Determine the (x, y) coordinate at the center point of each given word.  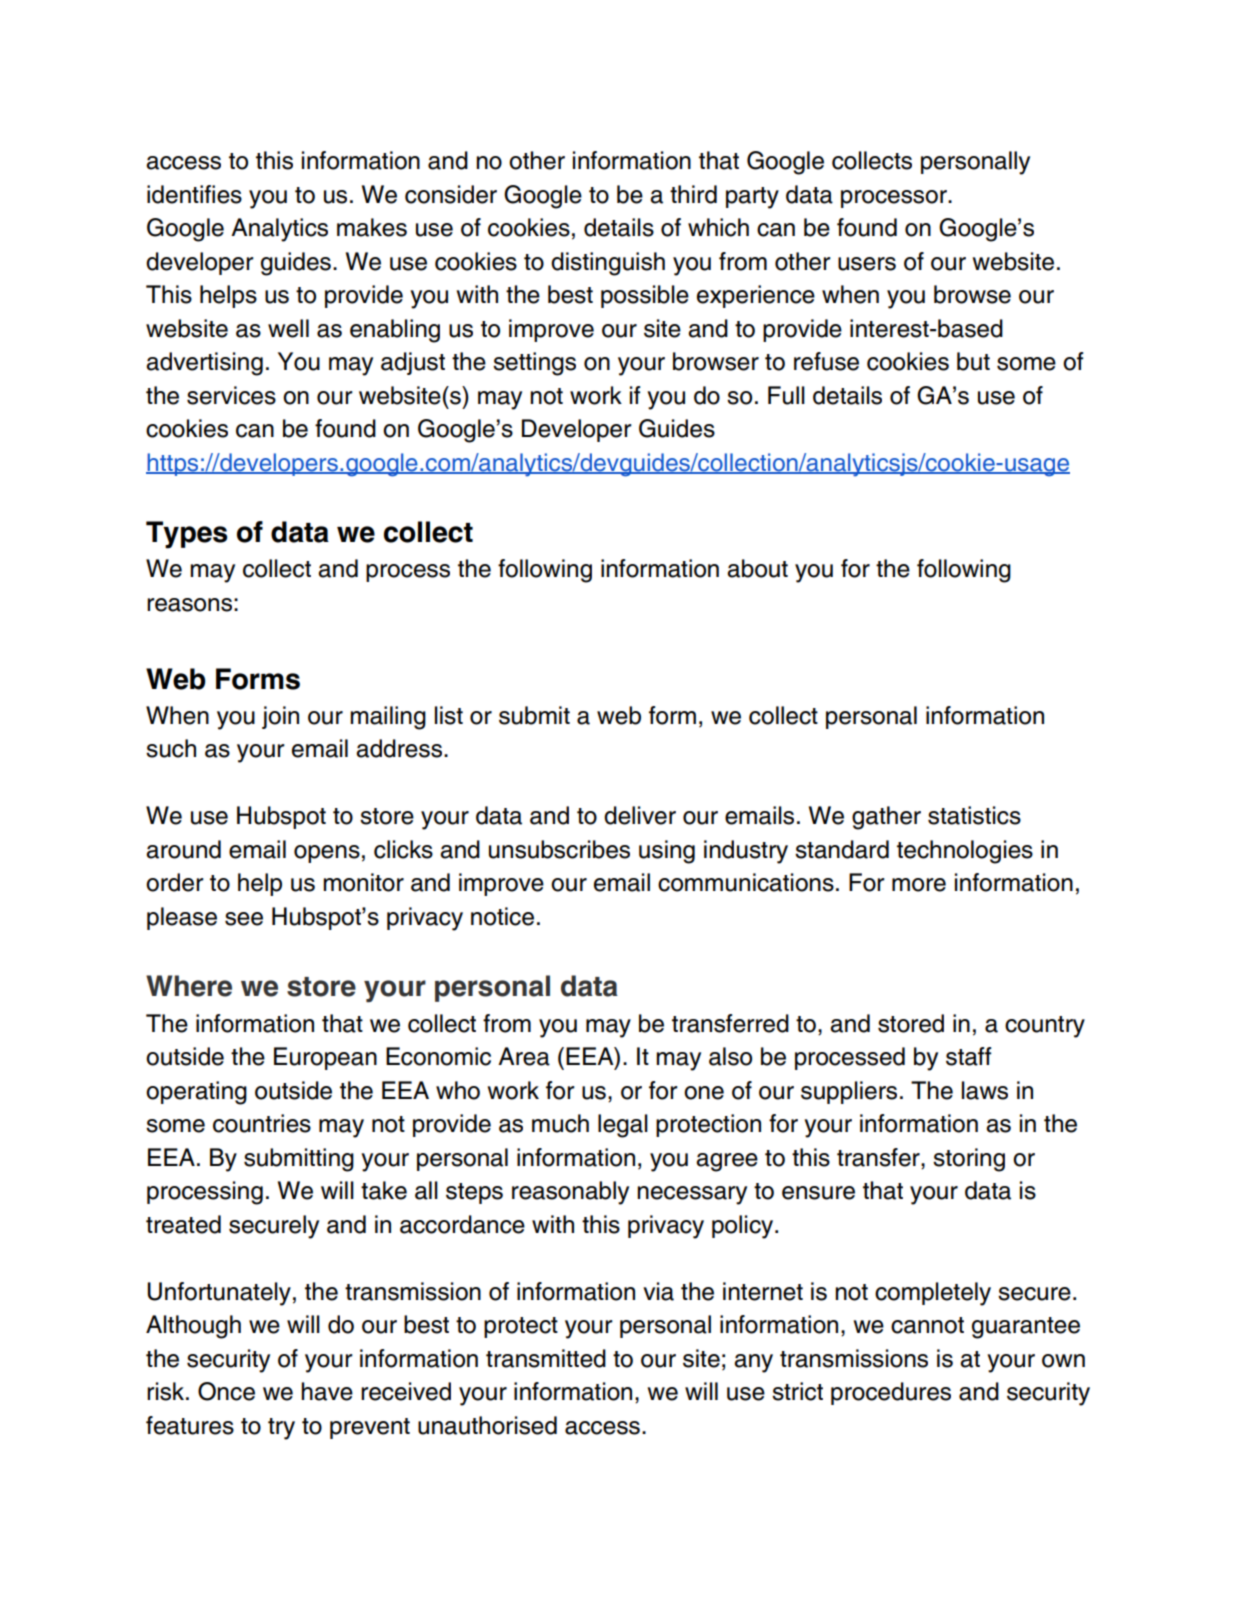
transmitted (546, 1358)
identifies (194, 194)
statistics (974, 815)
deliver (640, 815)
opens (327, 854)
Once (226, 1391)
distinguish (608, 264)
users (867, 264)
